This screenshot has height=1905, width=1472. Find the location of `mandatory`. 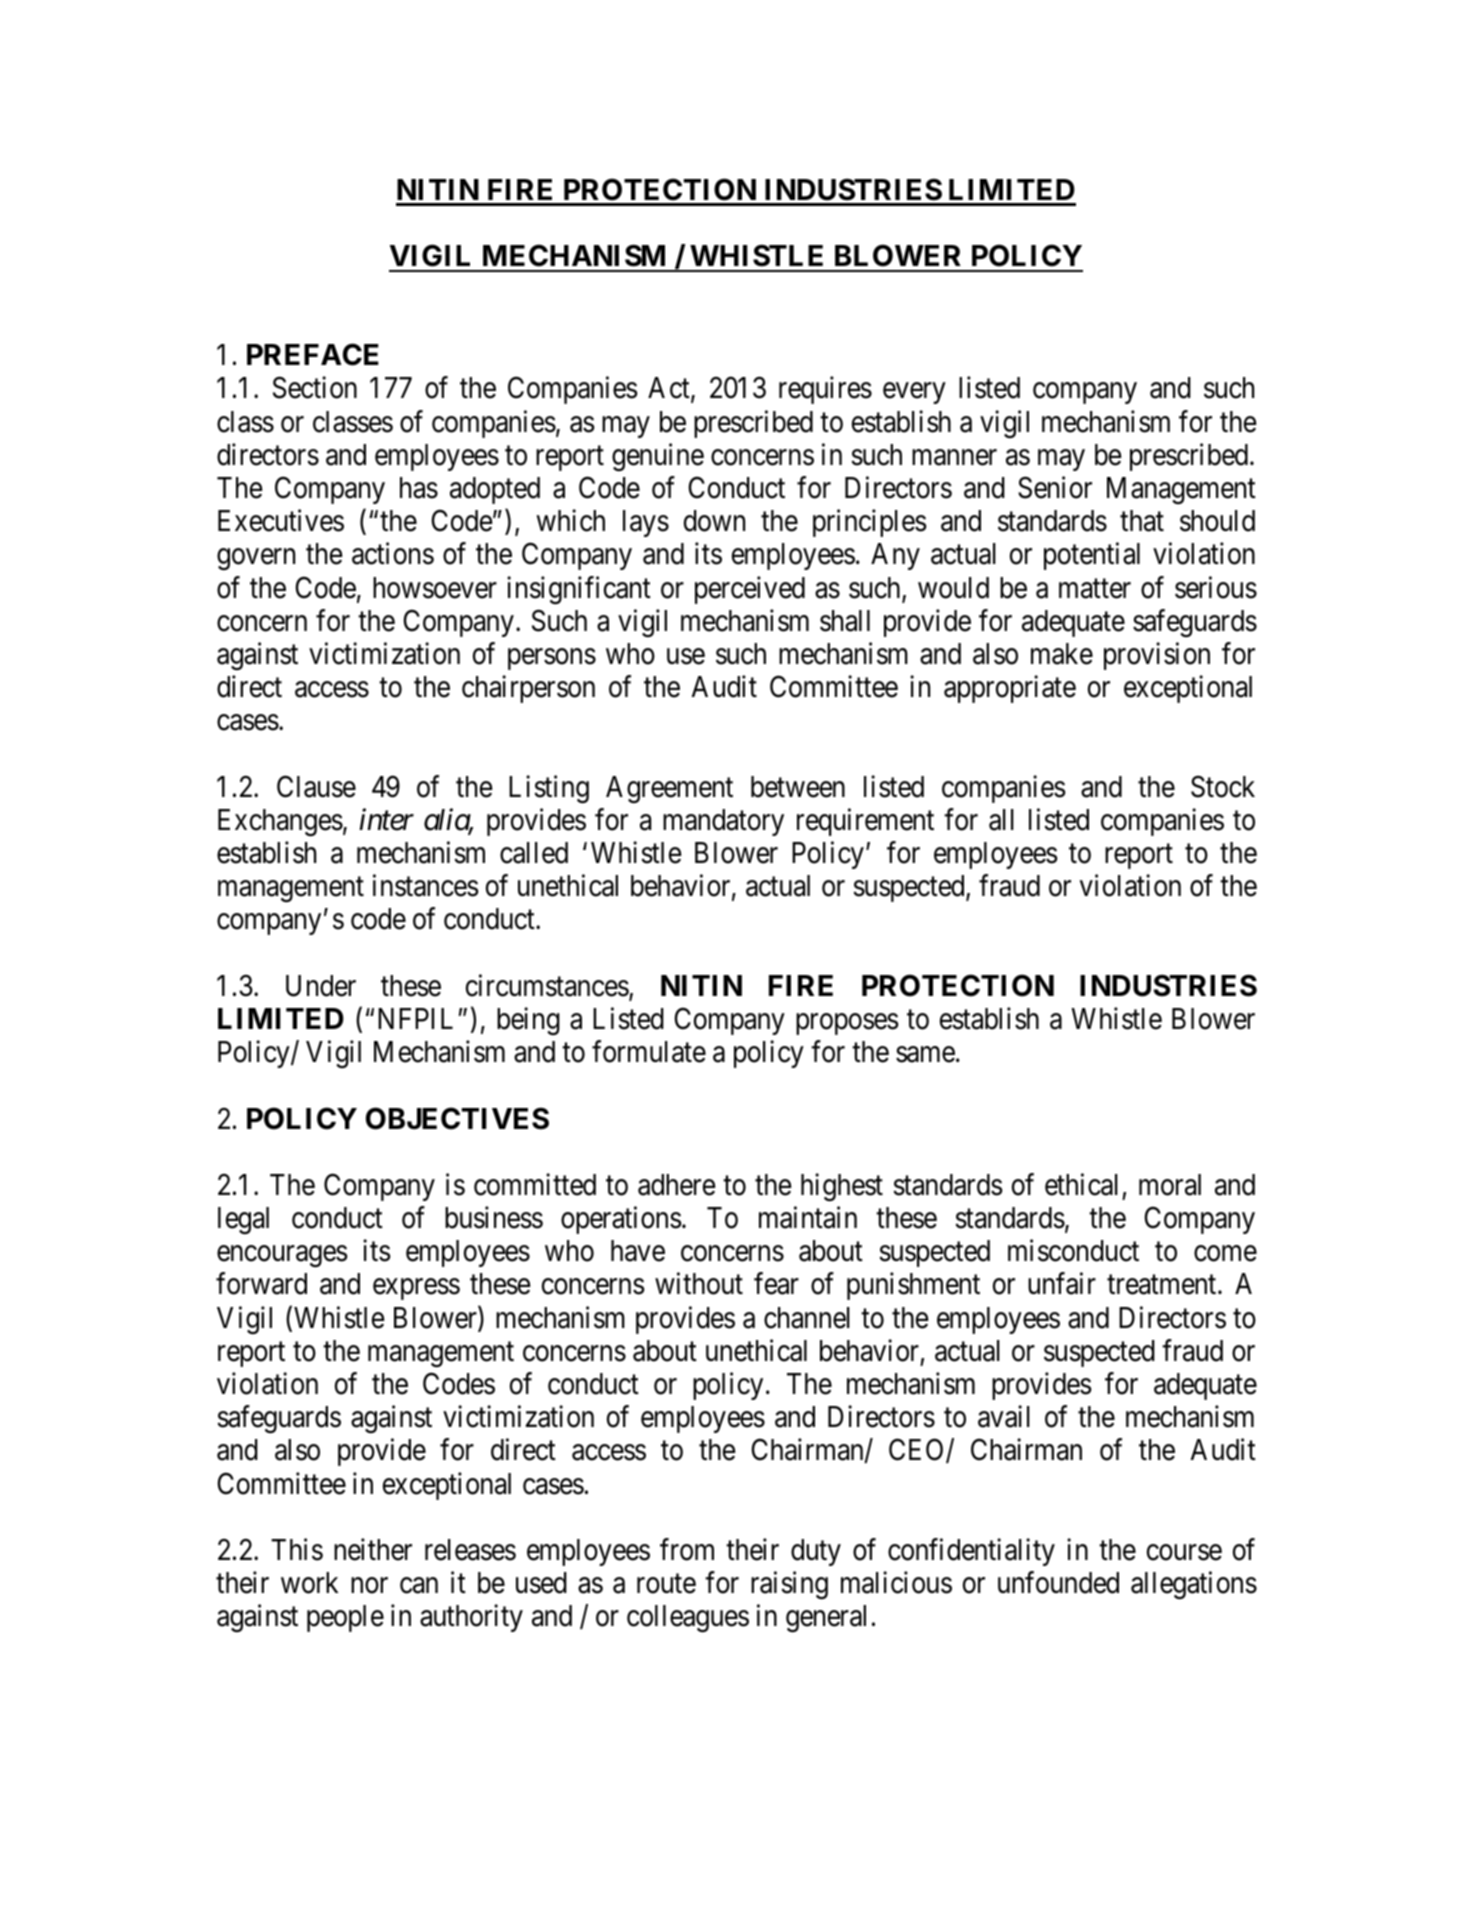

mandatory is located at coordinates (723, 822).
